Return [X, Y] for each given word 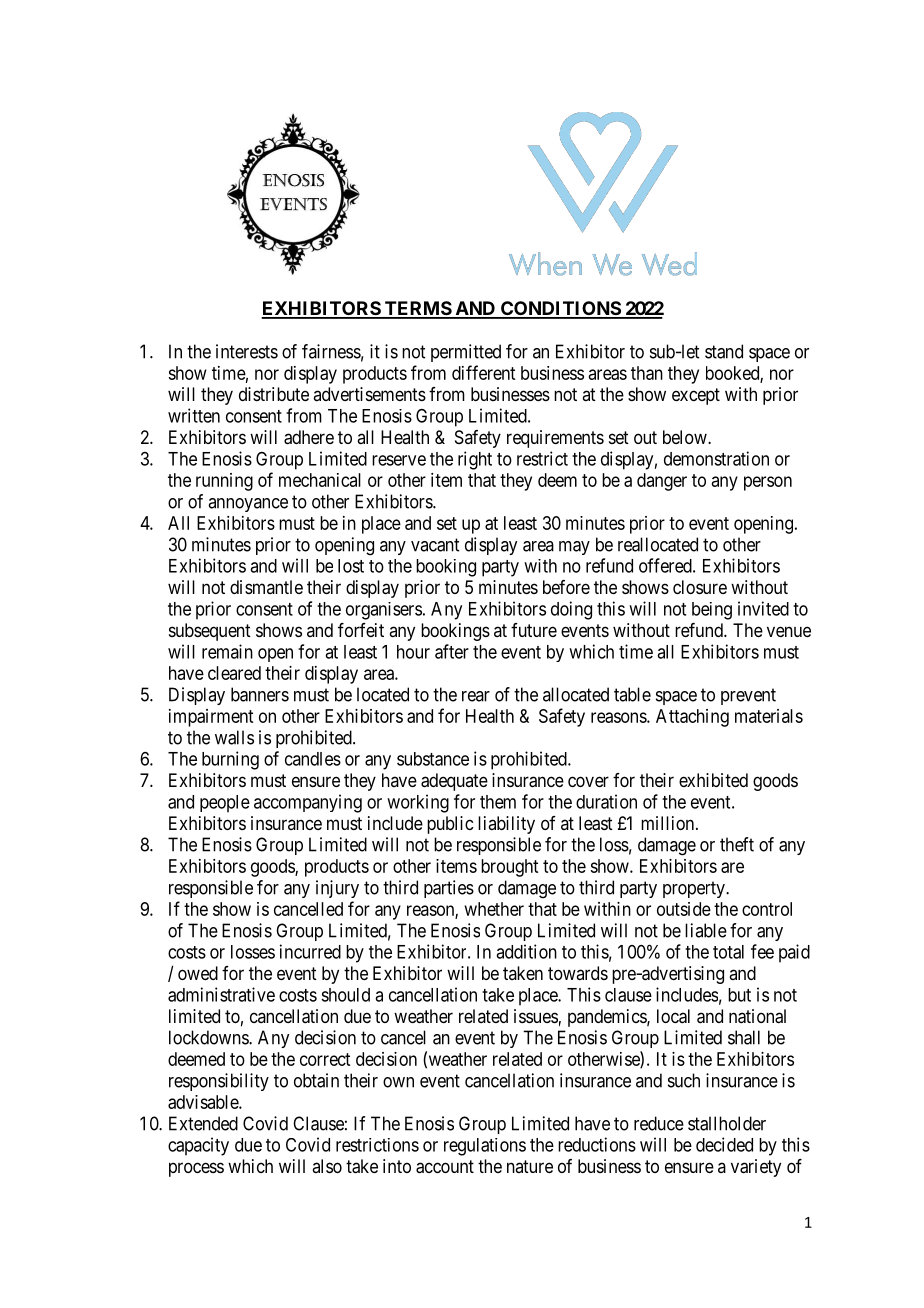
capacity [198, 1146]
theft [737, 844]
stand [724, 351]
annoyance [248, 505]
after [452, 651]
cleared [234, 673]
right [475, 460]
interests [247, 351]
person [768, 483]
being [712, 611]
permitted [466, 353]
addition [526, 951]
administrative [221, 994]
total [728, 952]
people [225, 804]
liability [506, 825]
